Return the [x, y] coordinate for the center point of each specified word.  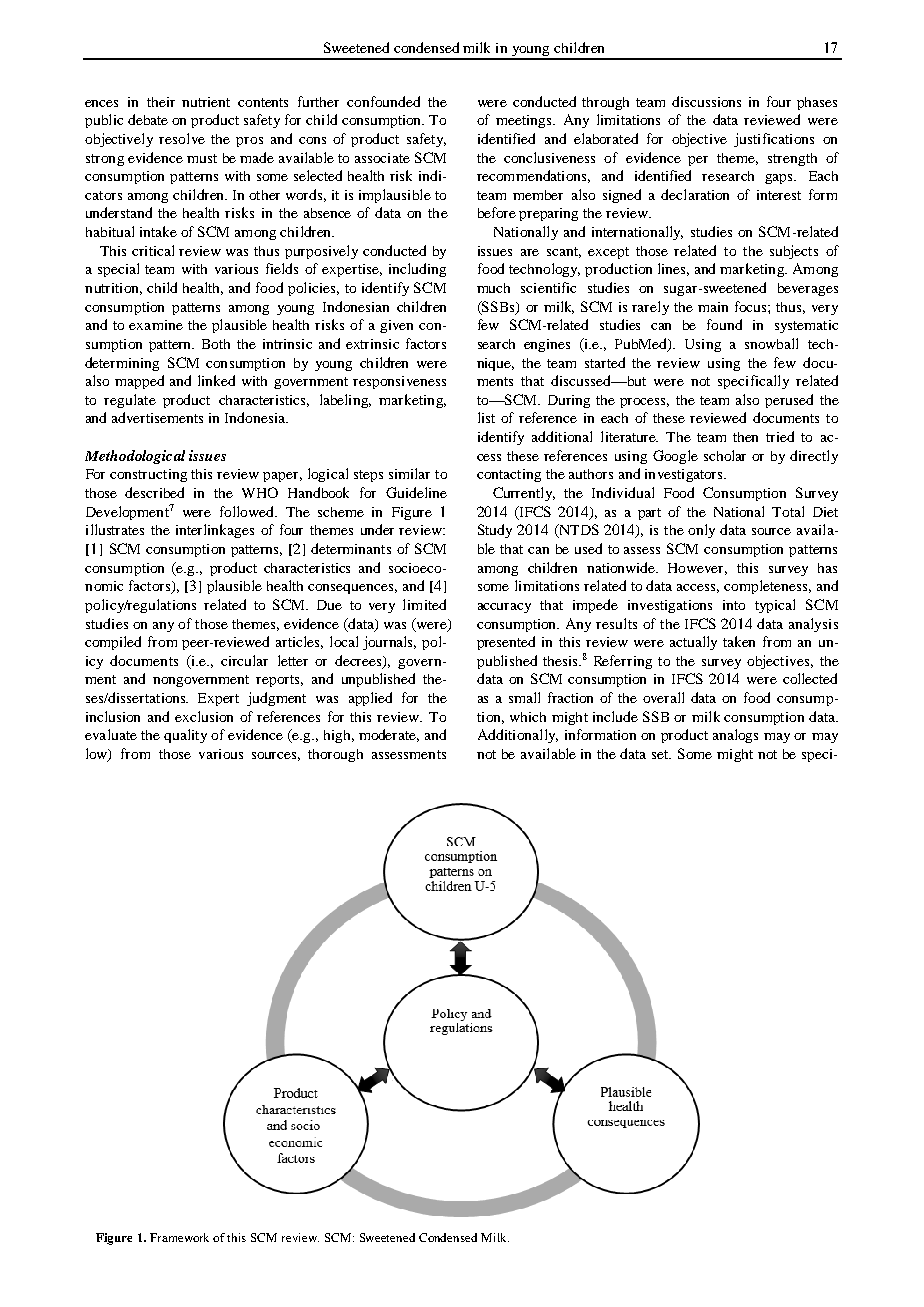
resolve [182, 138]
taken [739, 641]
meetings [525, 121]
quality [185, 736]
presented [506, 643]
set [661, 754]
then [745, 437]
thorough [335, 755]
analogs [735, 736]
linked [216, 380]
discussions [706, 101]
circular [244, 660]
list [486, 417]
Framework [179, 1237]
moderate [389, 735]
